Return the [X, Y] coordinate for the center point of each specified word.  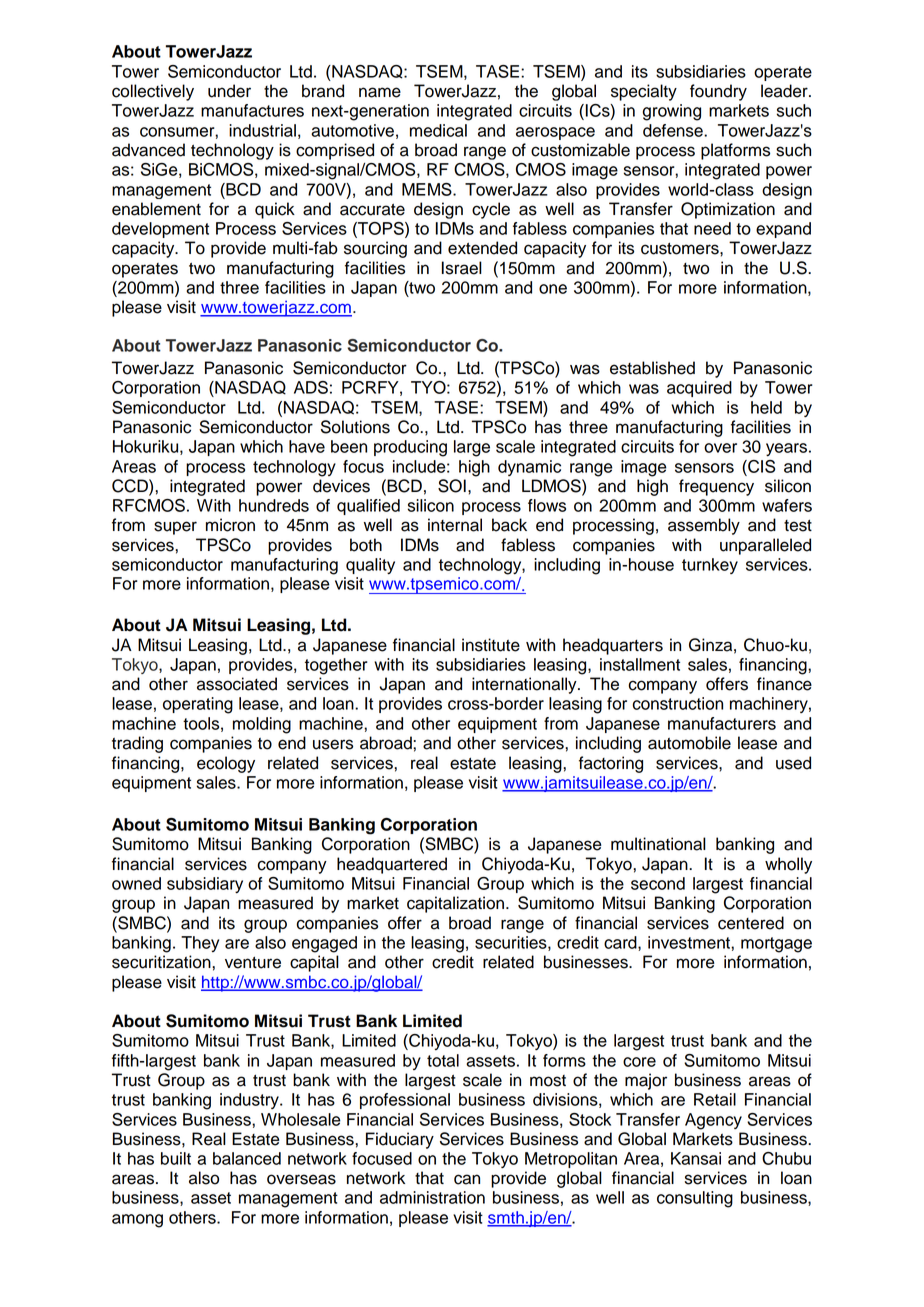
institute [491, 645]
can [467, 1179]
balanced [247, 1158]
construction [678, 703]
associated [237, 684]
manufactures [252, 110]
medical [438, 130]
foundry [718, 92]
